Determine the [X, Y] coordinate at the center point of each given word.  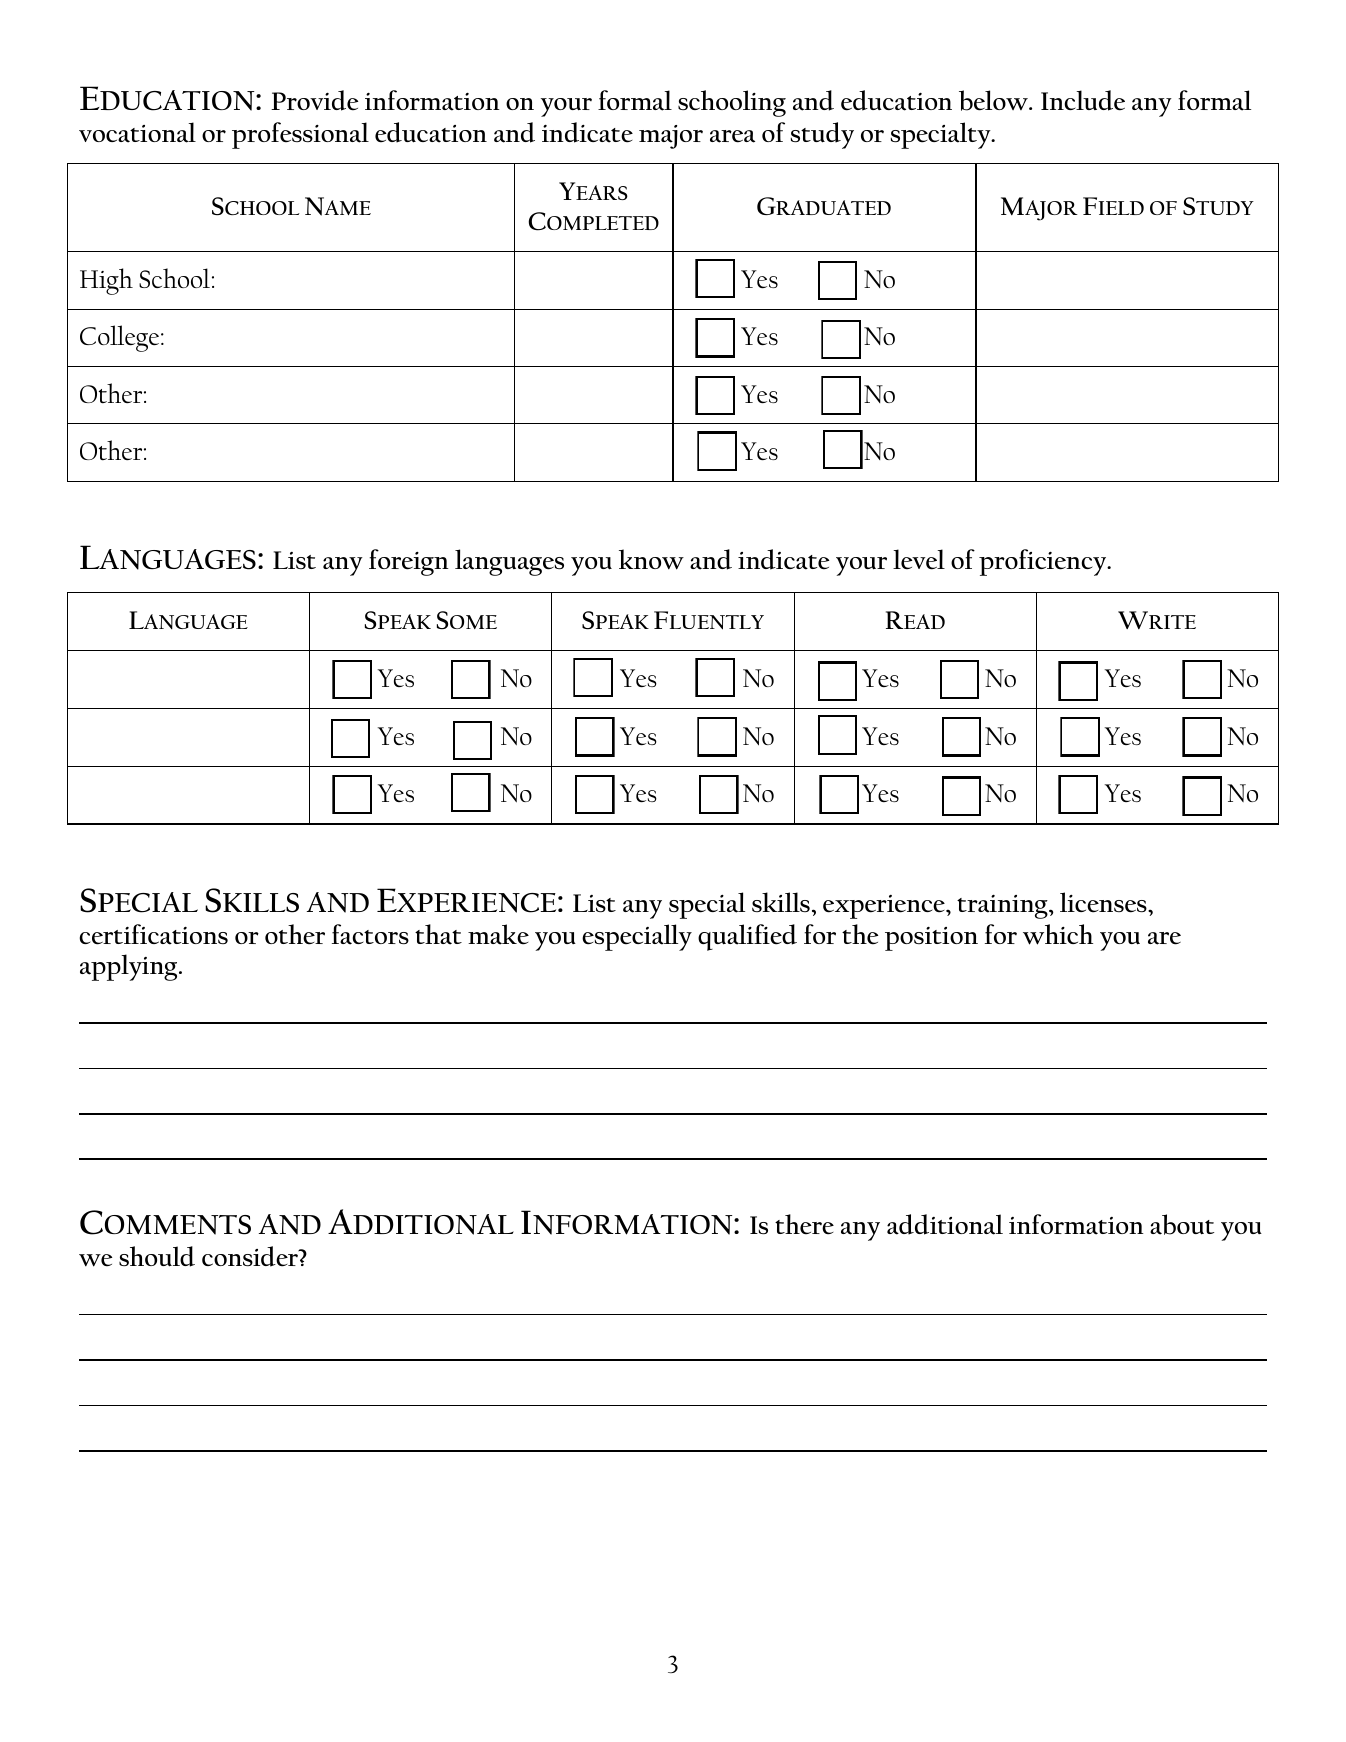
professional [300, 135]
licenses [1104, 902]
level [919, 559]
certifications [153, 934]
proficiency [1044, 562]
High [106, 281]
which [1058, 934]
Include [1083, 100]
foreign [409, 562]
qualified [747, 937]
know [651, 559]
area [732, 136]
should [157, 1256]
